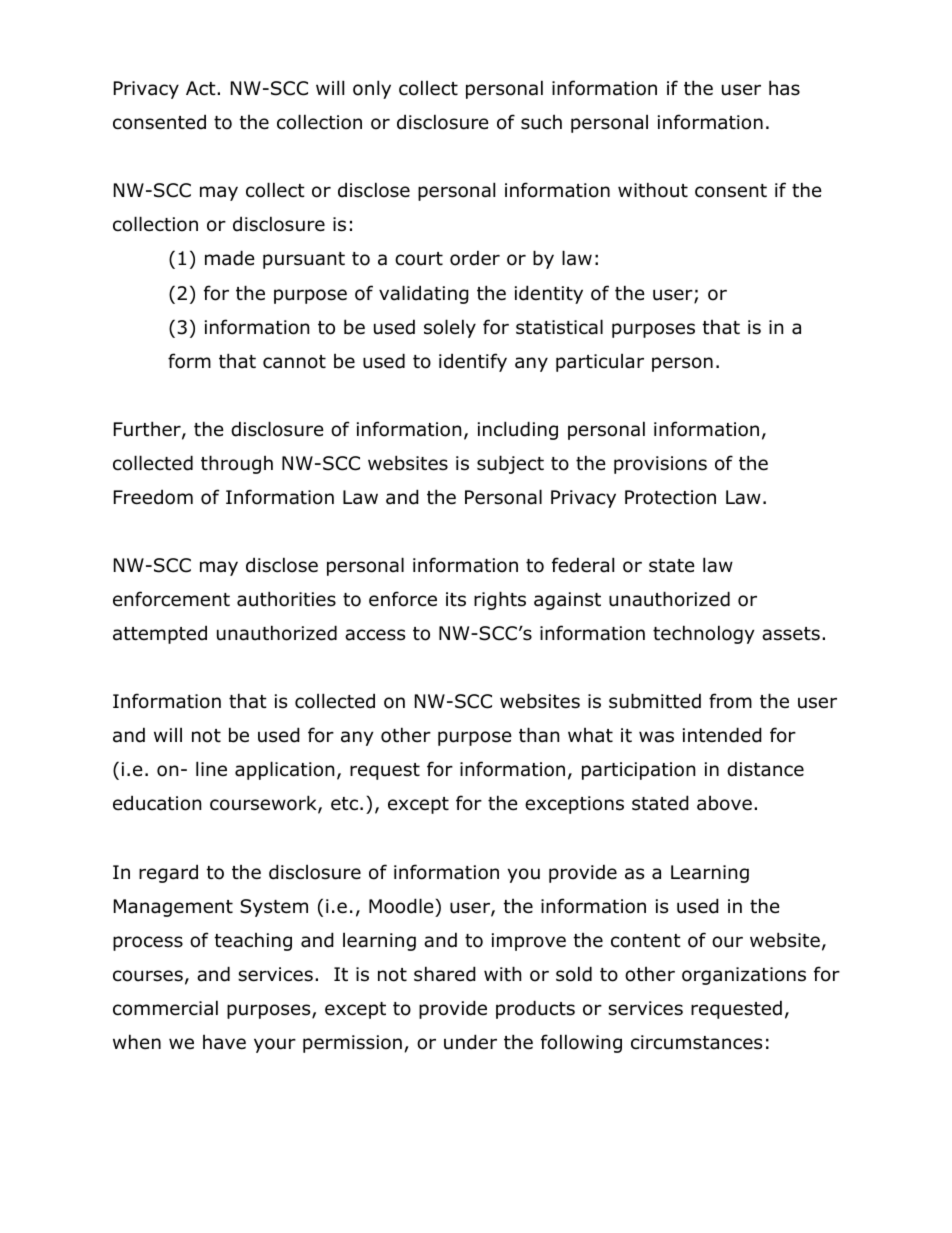  Describe the element at coordinates (704, 634) in the image. I see `technology` at that location.
